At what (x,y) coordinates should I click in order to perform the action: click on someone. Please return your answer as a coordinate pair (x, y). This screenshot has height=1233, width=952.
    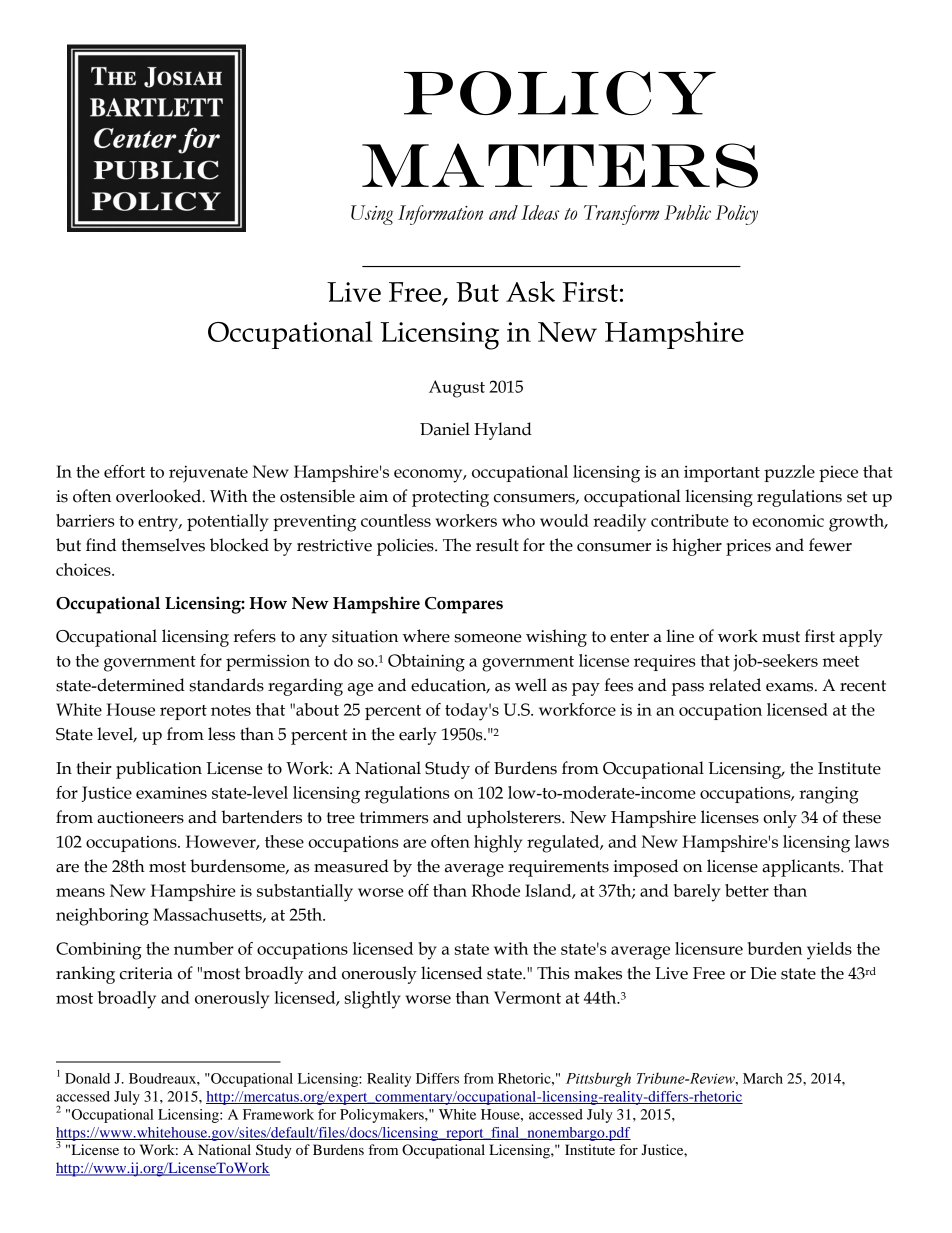
    Looking at the image, I should click on (488, 638).
